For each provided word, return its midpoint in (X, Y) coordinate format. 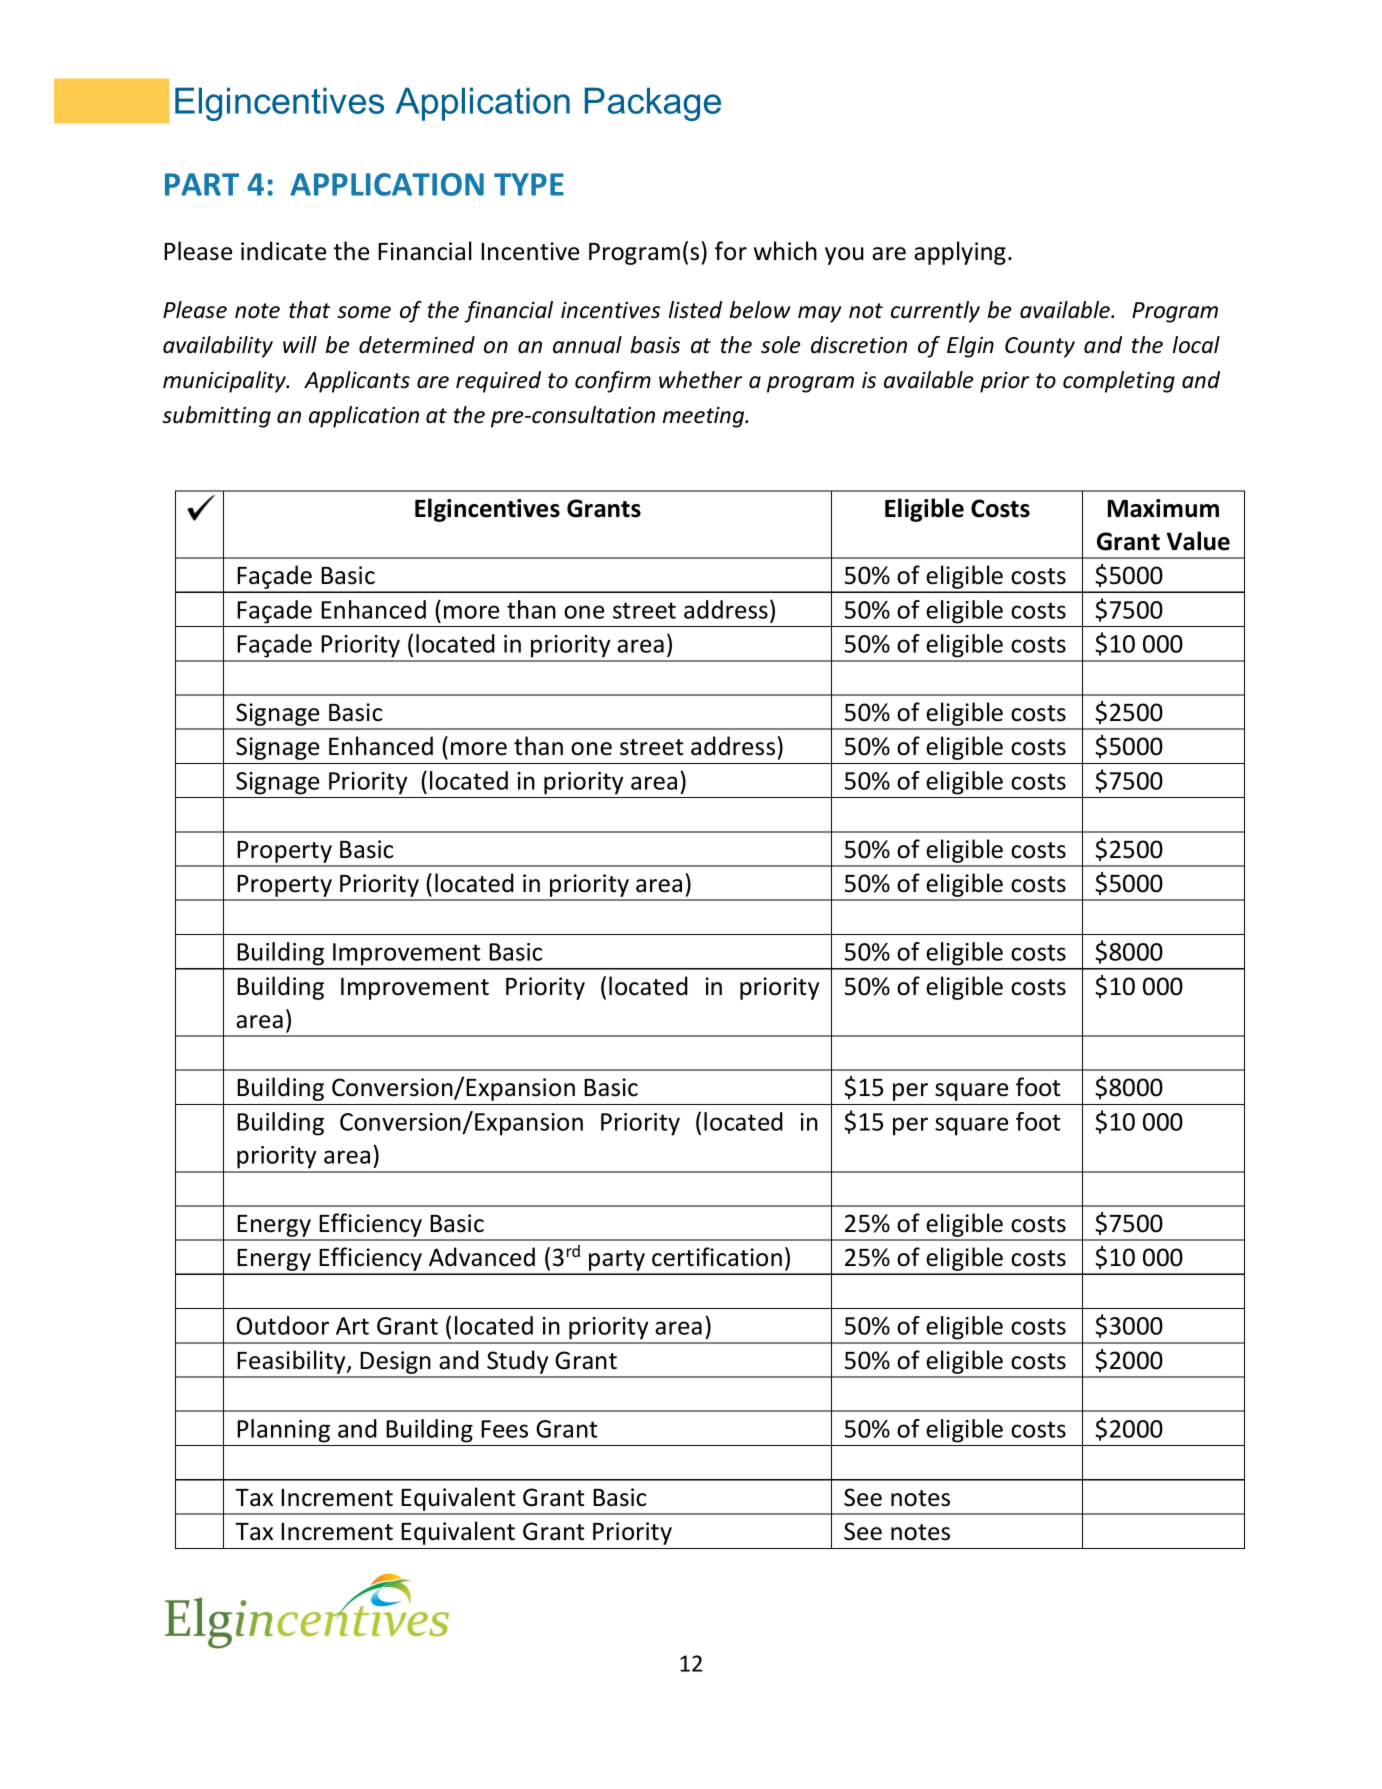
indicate (283, 251)
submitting (216, 417)
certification (717, 1257)
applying (960, 253)
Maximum (1163, 508)
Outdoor (283, 1325)
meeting (705, 417)
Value (1198, 541)
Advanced (482, 1257)
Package (653, 104)
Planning (283, 1431)
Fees (504, 1429)
